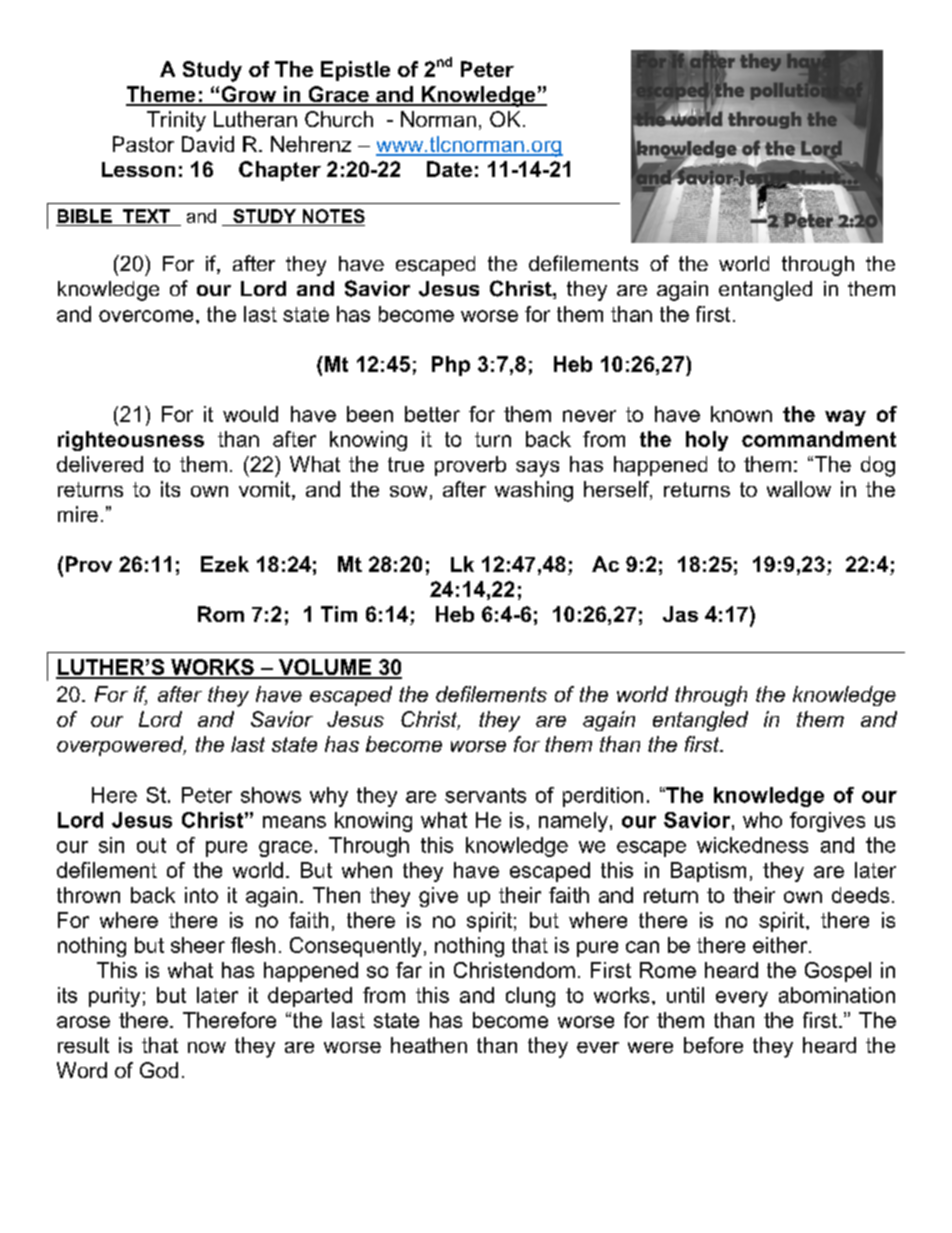  What do you see at coordinates (78, 514) in the page?
I see `mire` at bounding box center [78, 514].
